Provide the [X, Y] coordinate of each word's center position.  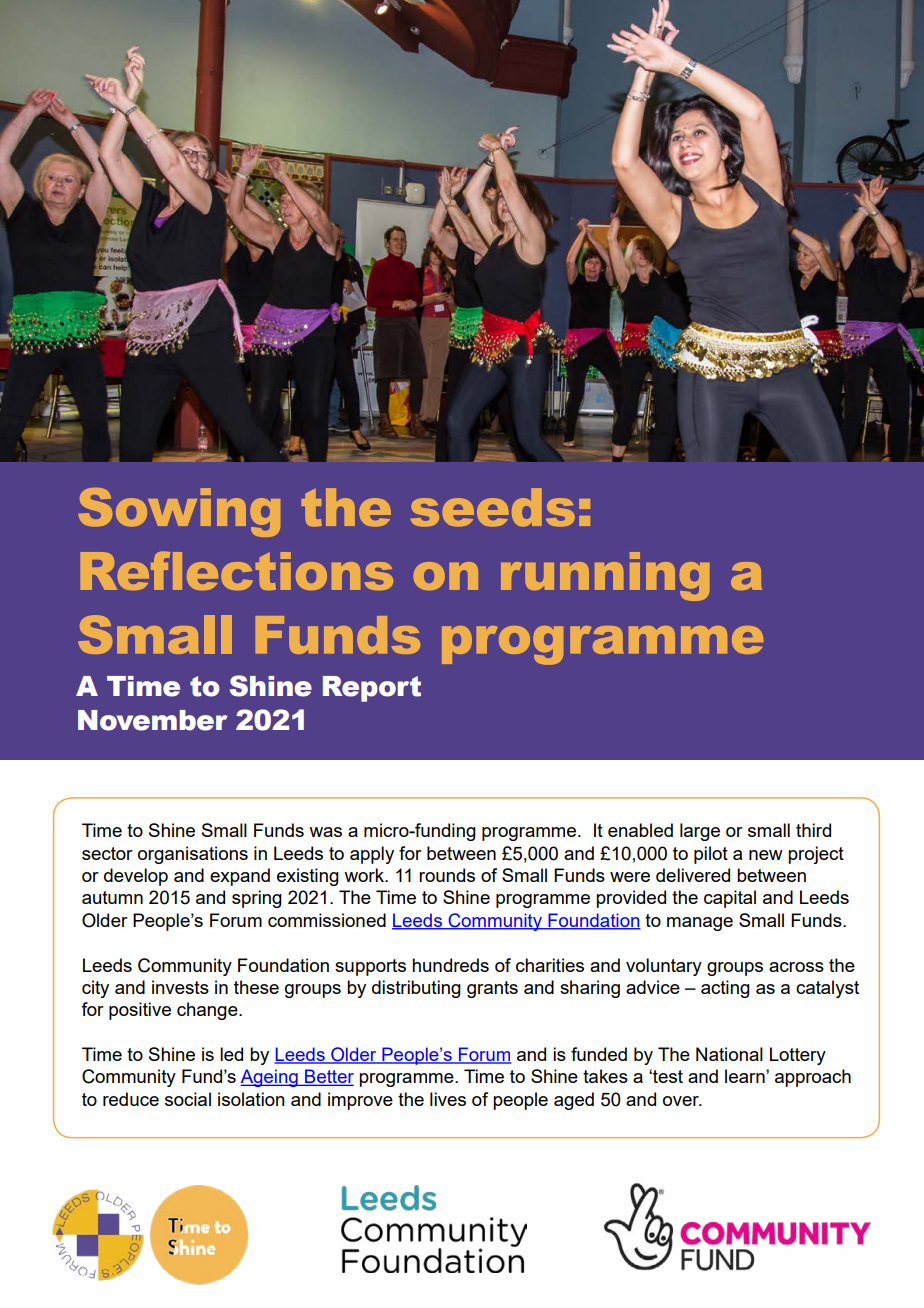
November [153, 720]
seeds [493, 507]
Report [372, 689]
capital [730, 899]
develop [136, 877]
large [700, 832]
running [605, 576]
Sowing [179, 512]
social [188, 1099]
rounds [447, 875]
